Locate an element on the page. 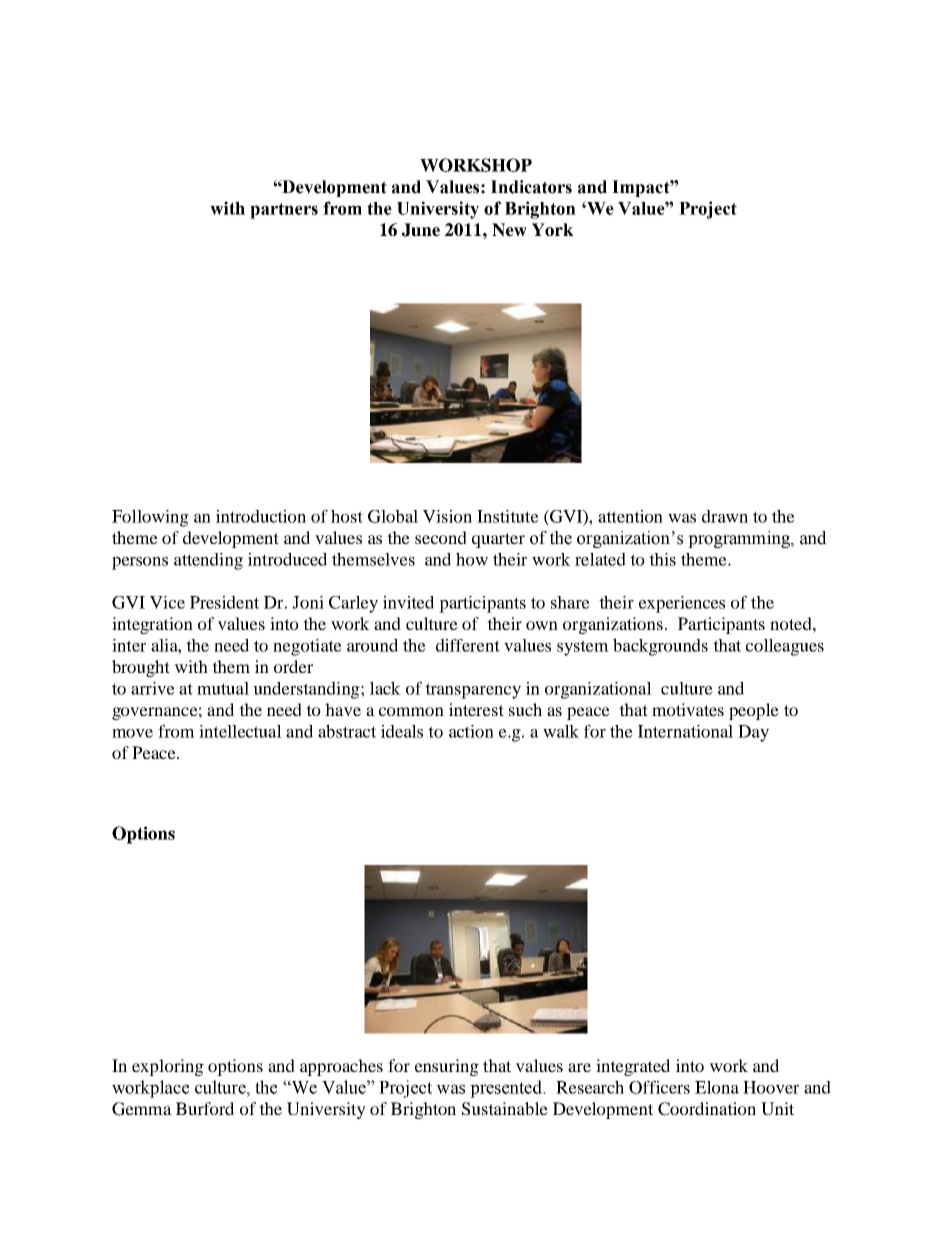  drawn is located at coordinates (725, 516).
